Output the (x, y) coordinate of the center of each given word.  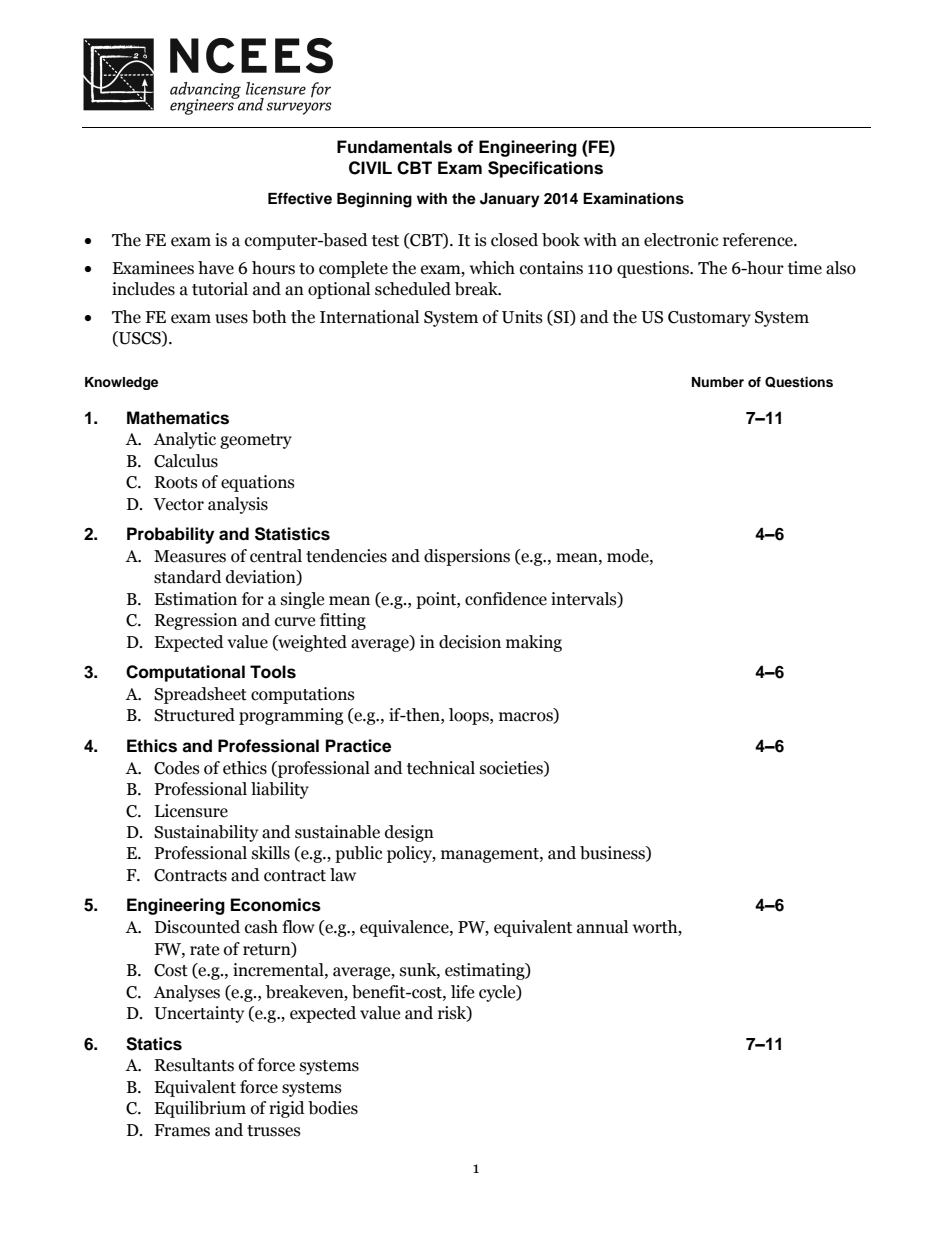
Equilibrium (200, 1109)
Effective (300, 198)
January (510, 200)
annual (602, 927)
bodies (333, 1108)
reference (759, 240)
